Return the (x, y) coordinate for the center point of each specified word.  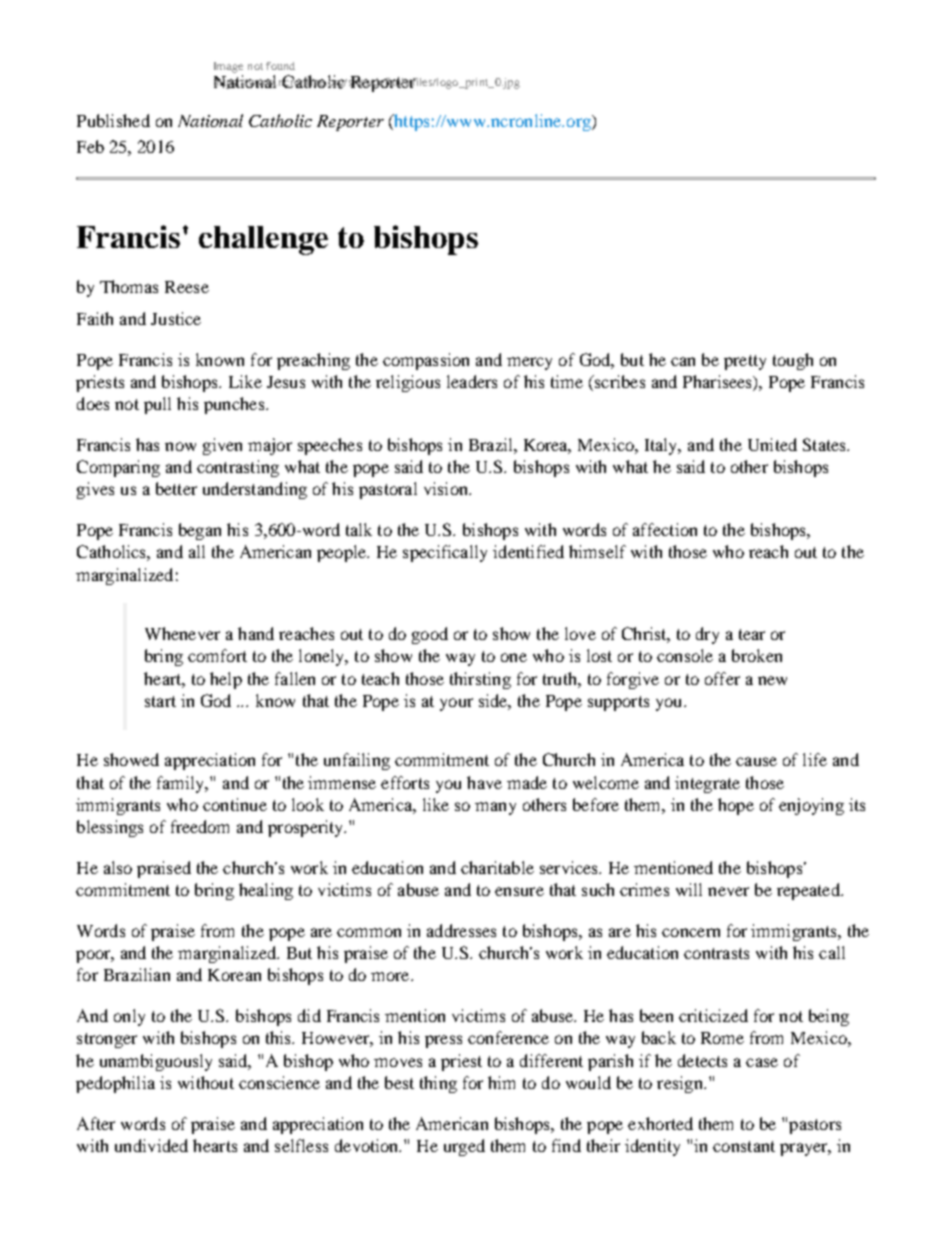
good (430, 635)
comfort (217, 655)
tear (752, 634)
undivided (151, 1145)
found (280, 66)
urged (464, 1147)
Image (228, 67)
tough (793, 361)
